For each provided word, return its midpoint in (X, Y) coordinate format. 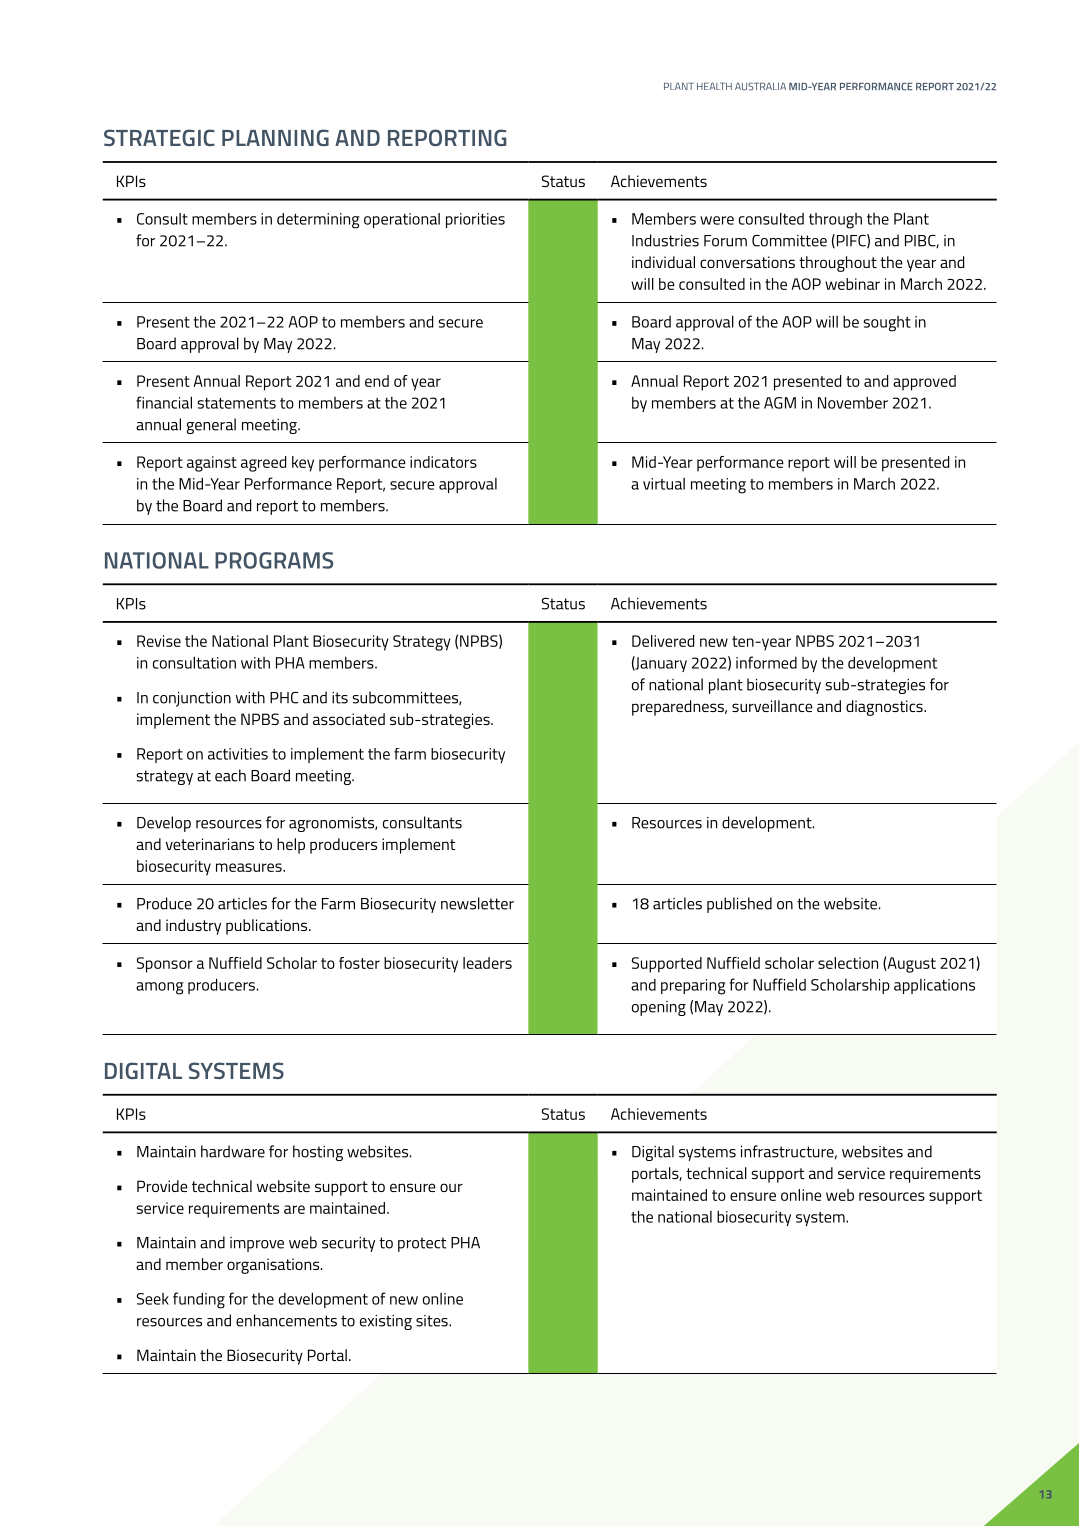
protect (422, 1244)
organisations (274, 1266)
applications (934, 986)
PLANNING (275, 137)
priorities (475, 220)
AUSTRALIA (760, 86)
